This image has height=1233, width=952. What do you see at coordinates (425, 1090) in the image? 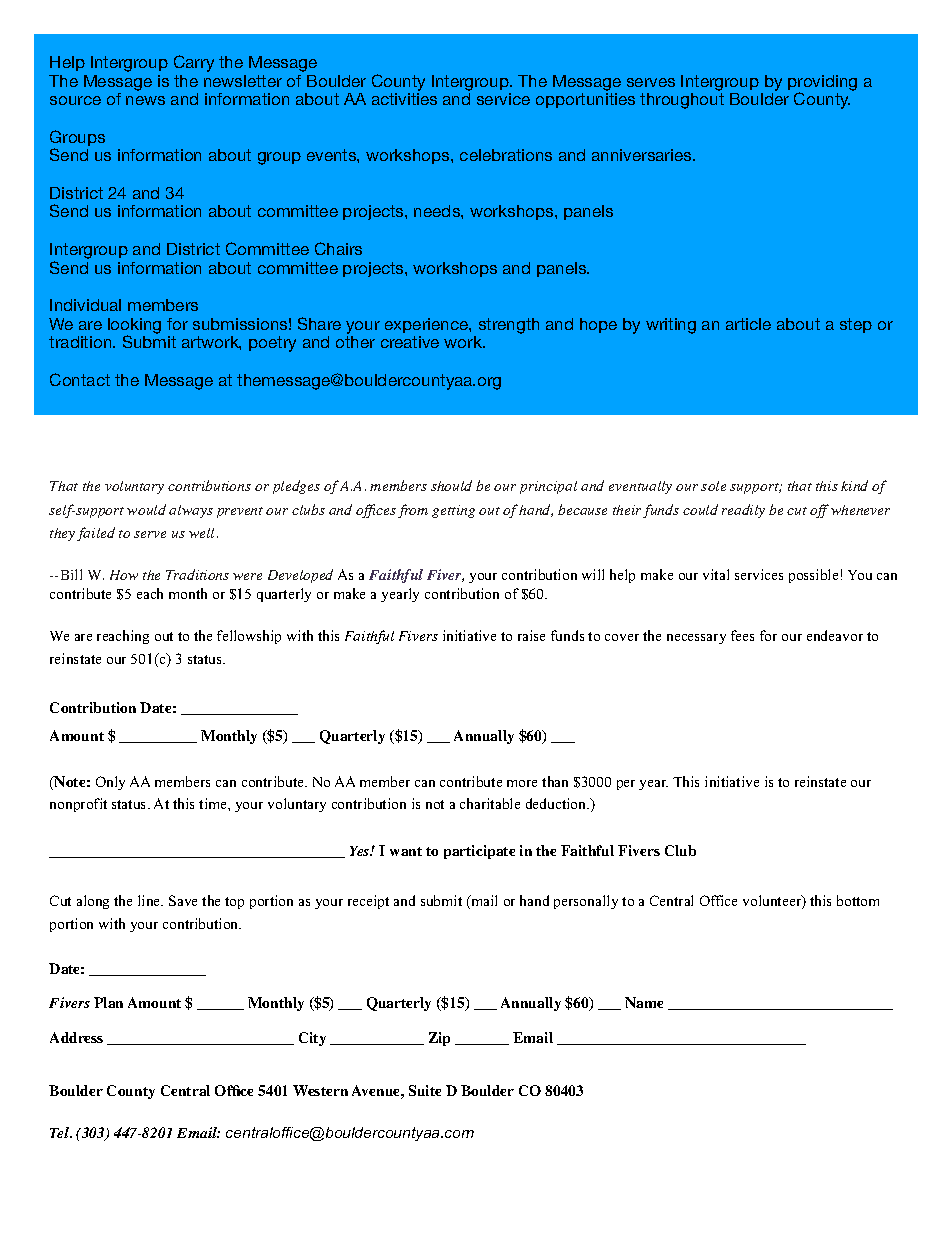
I see `Suite` at bounding box center [425, 1090].
